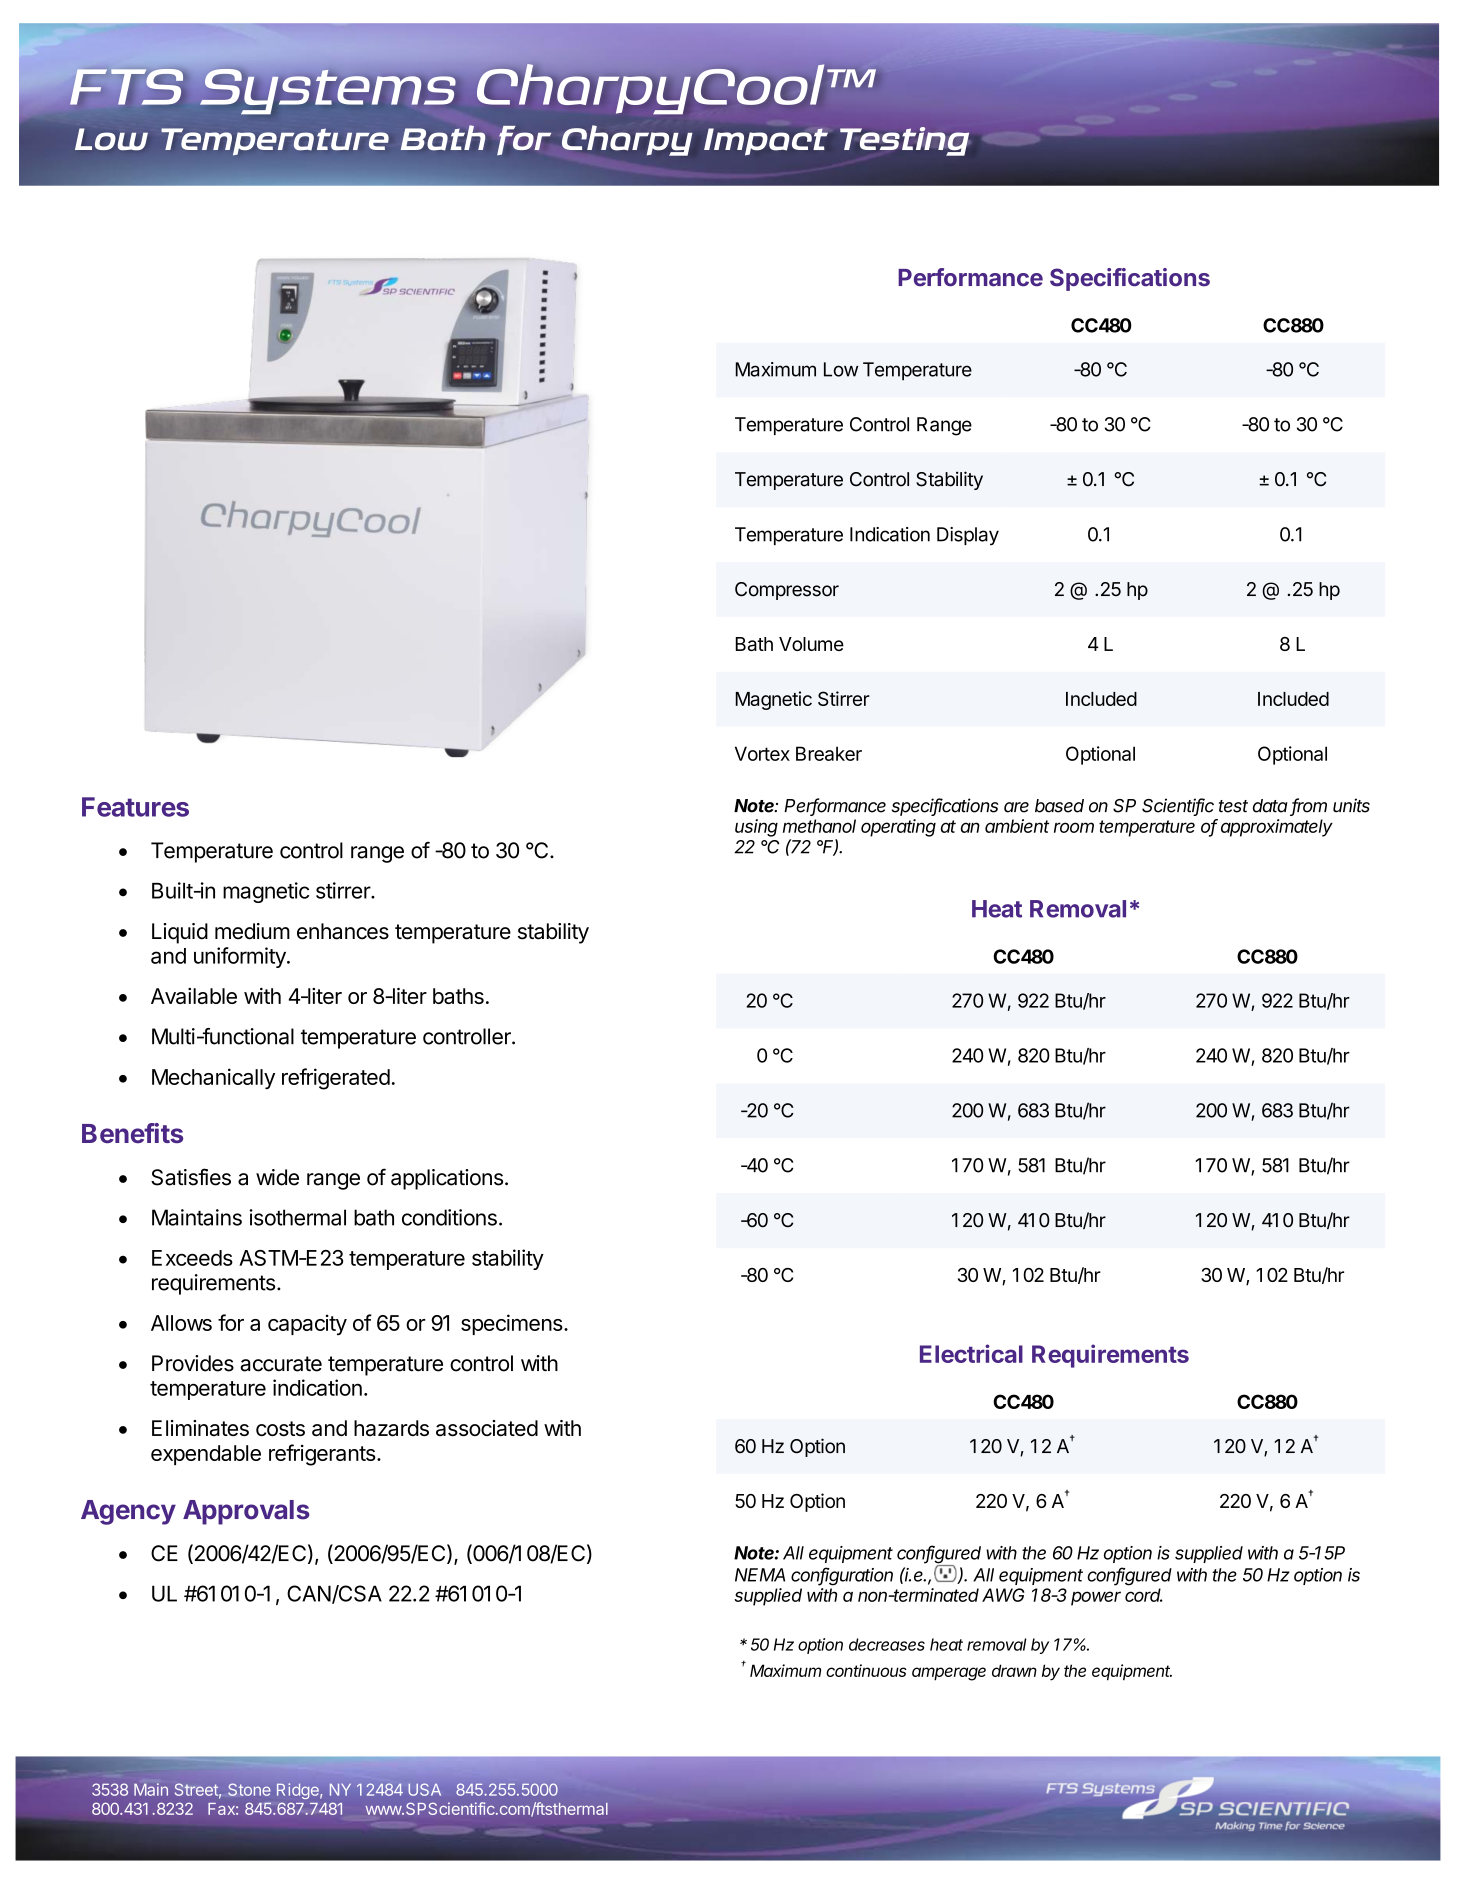 This screenshot has width=1458, height=1886. What do you see at coordinates (766, 142) in the screenshot?
I see `Impact` at bounding box center [766, 142].
